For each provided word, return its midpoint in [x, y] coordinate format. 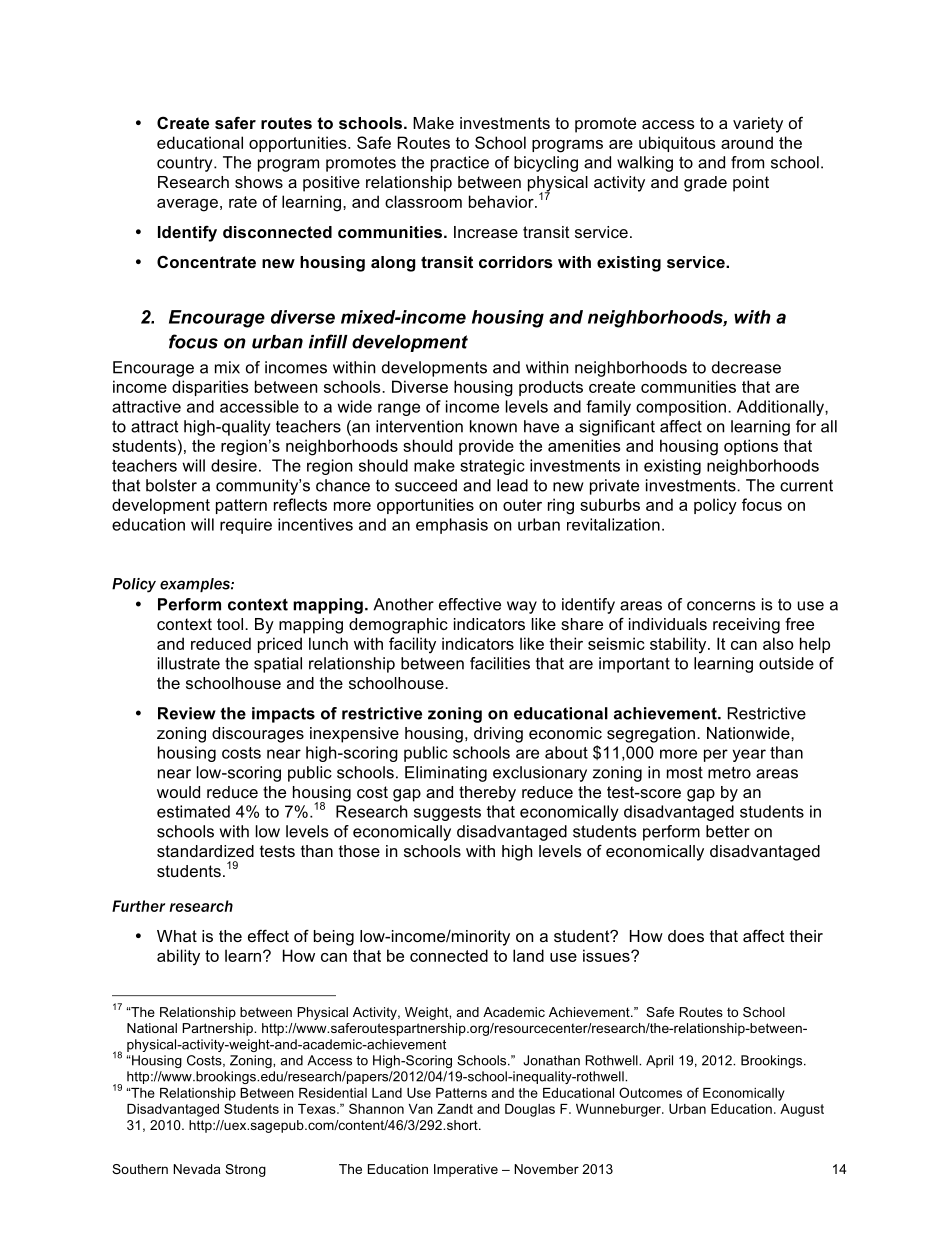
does [686, 936]
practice [460, 164]
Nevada [196, 1169]
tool [231, 624]
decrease [746, 367]
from [747, 162]
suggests [447, 813]
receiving [746, 626]
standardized [205, 851]
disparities [210, 388]
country [186, 164]
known [493, 426]
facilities [500, 663]
